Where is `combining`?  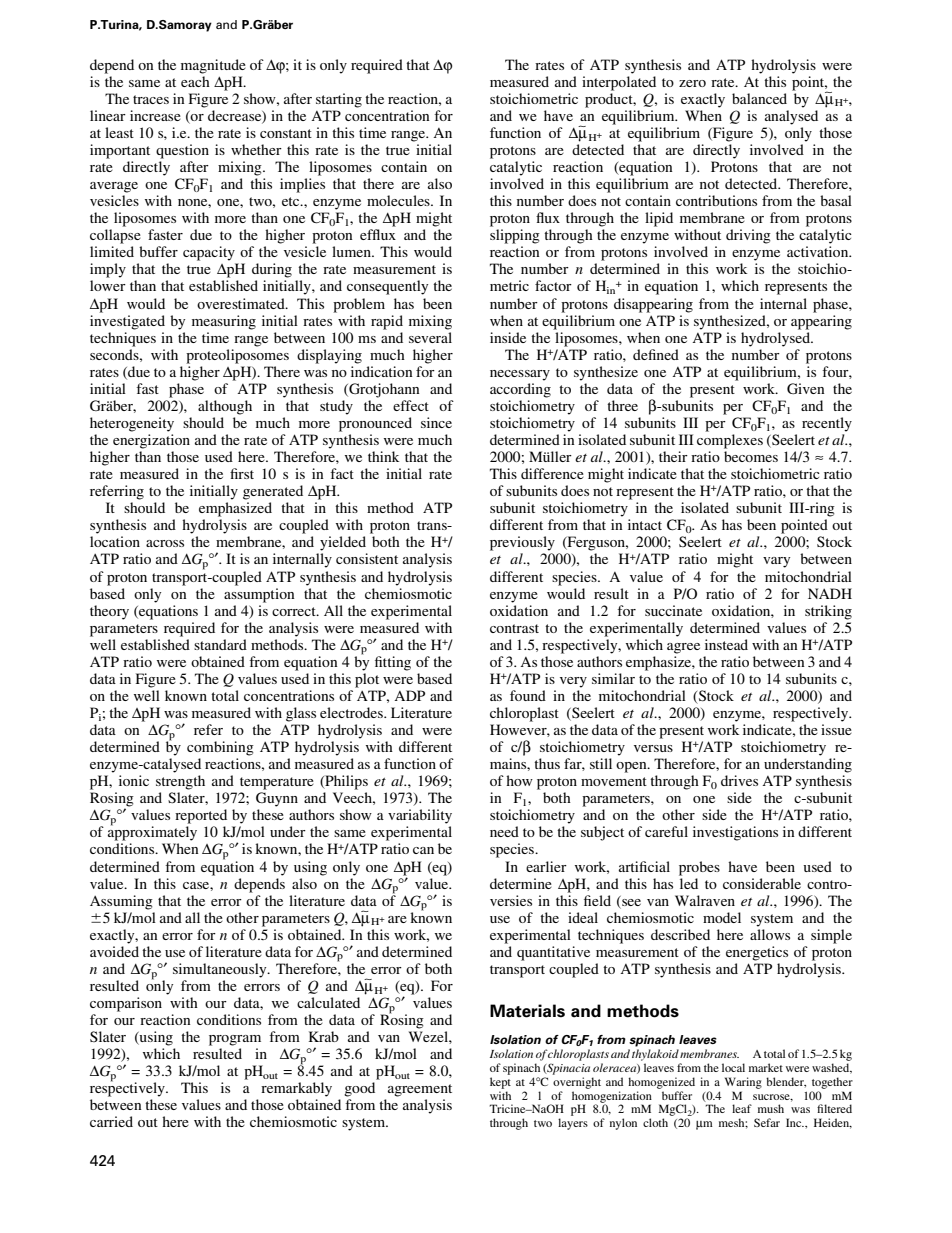 combining is located at coordinates (220, 748).
